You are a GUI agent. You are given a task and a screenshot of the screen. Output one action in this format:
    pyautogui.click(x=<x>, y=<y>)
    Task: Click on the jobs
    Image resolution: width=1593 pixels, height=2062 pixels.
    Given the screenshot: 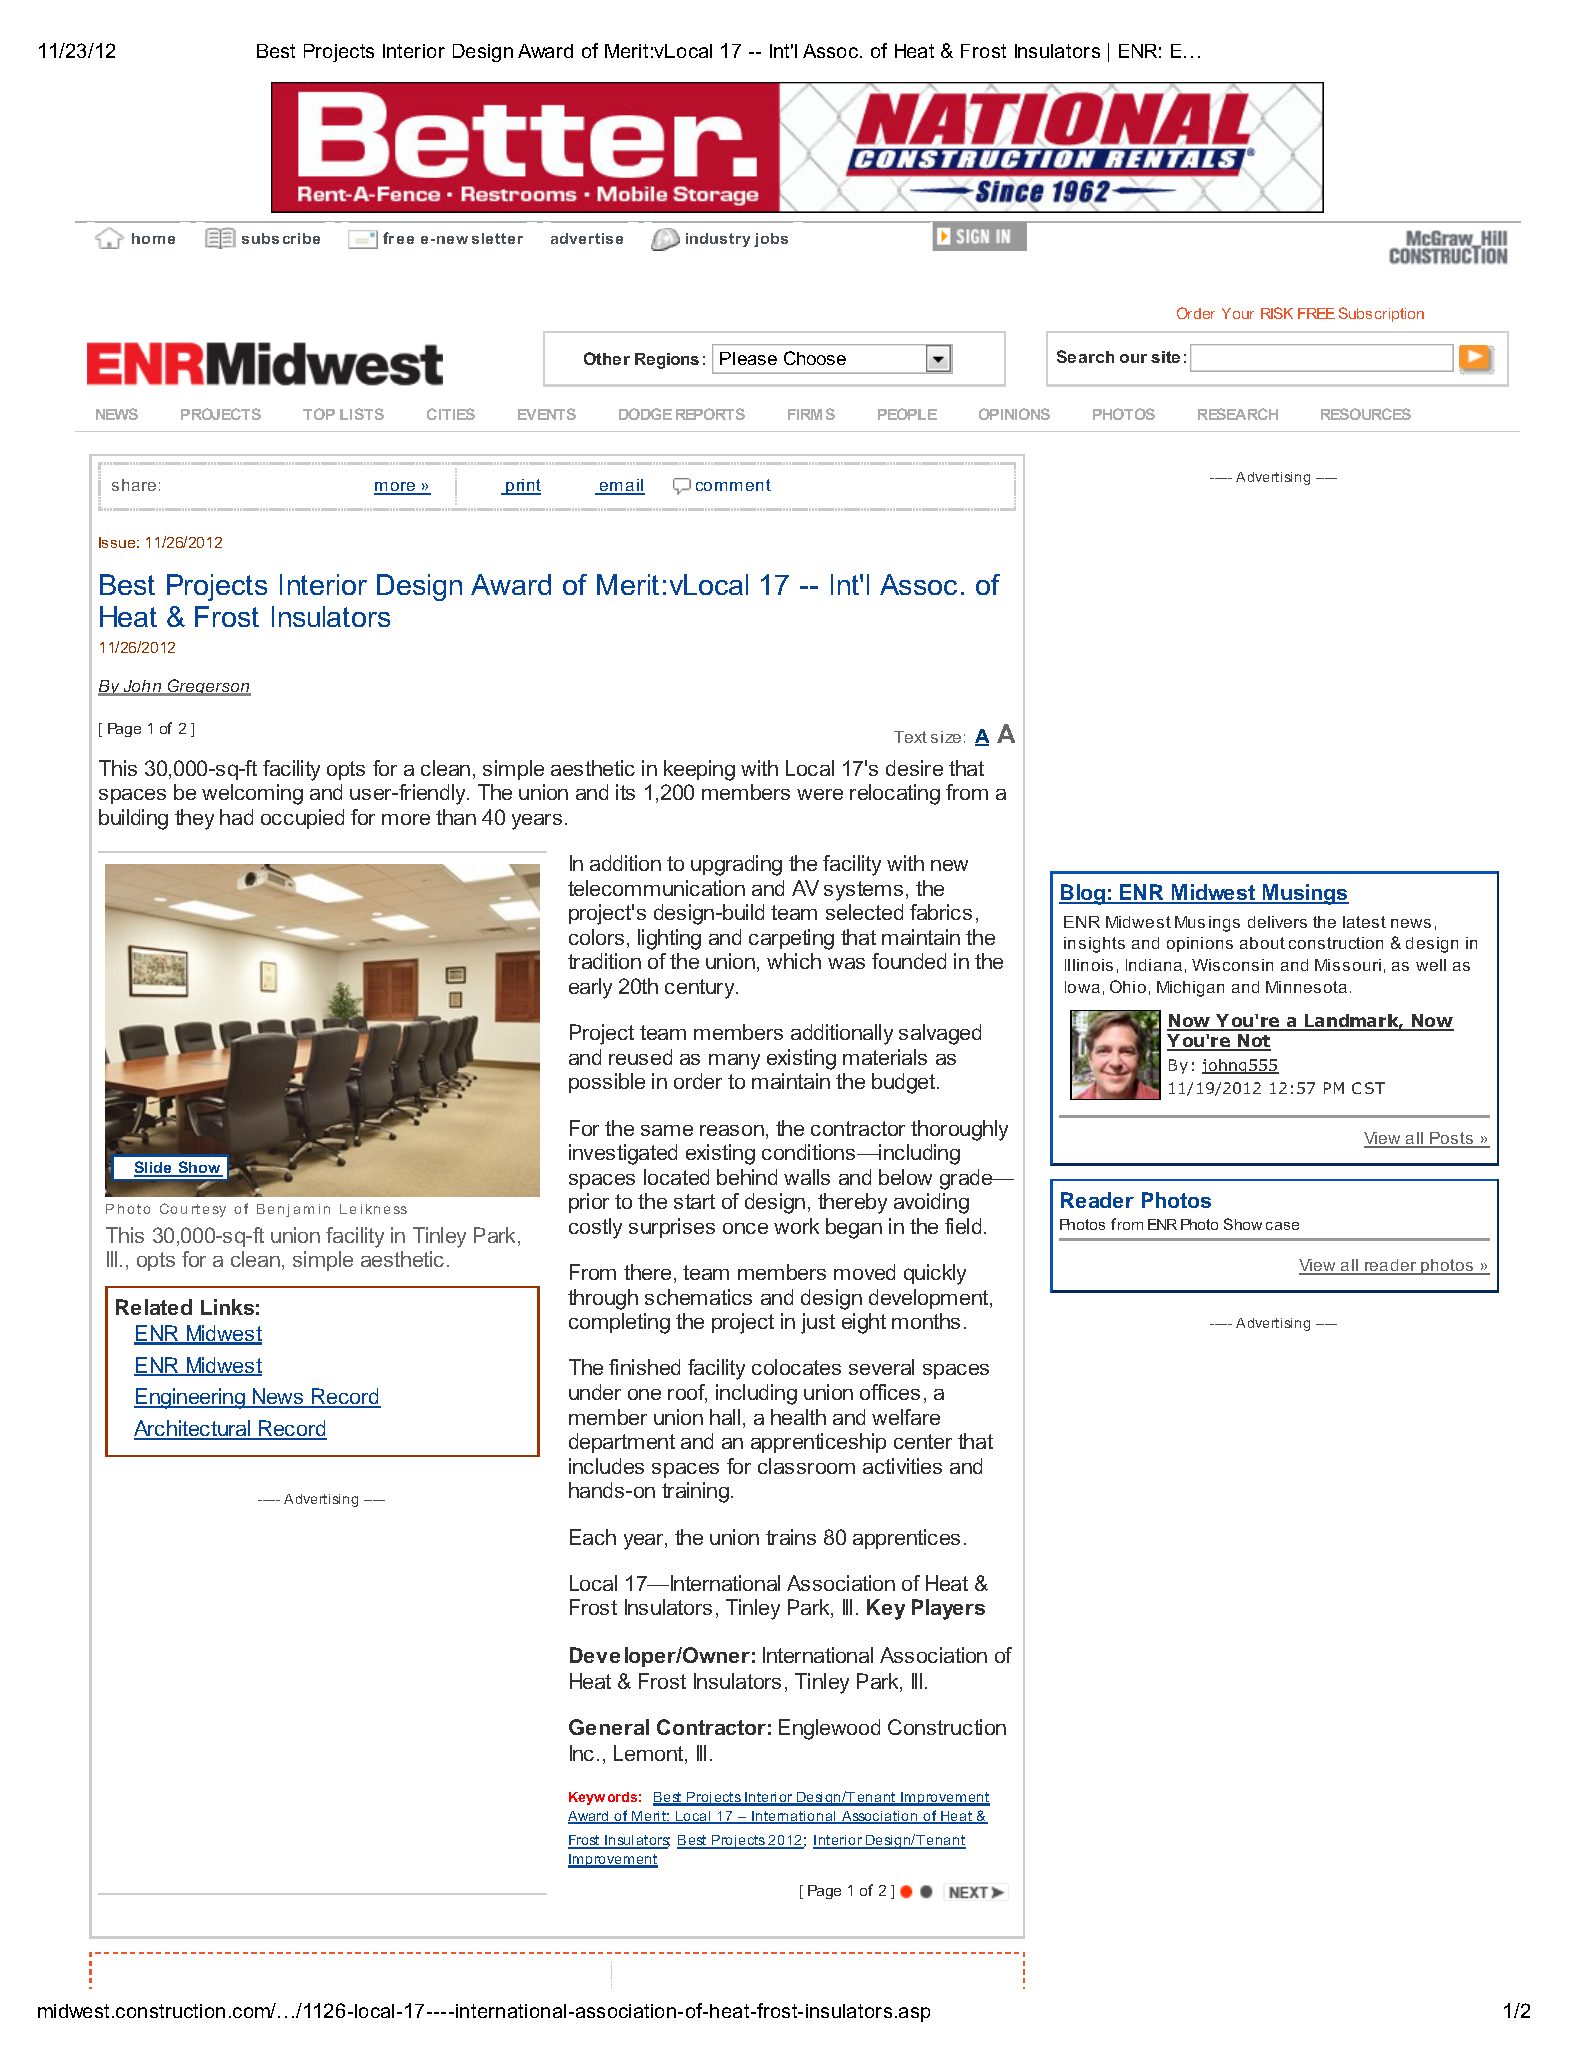 What is the action you would take?
    pyautogui.click(x=771, y=240)
